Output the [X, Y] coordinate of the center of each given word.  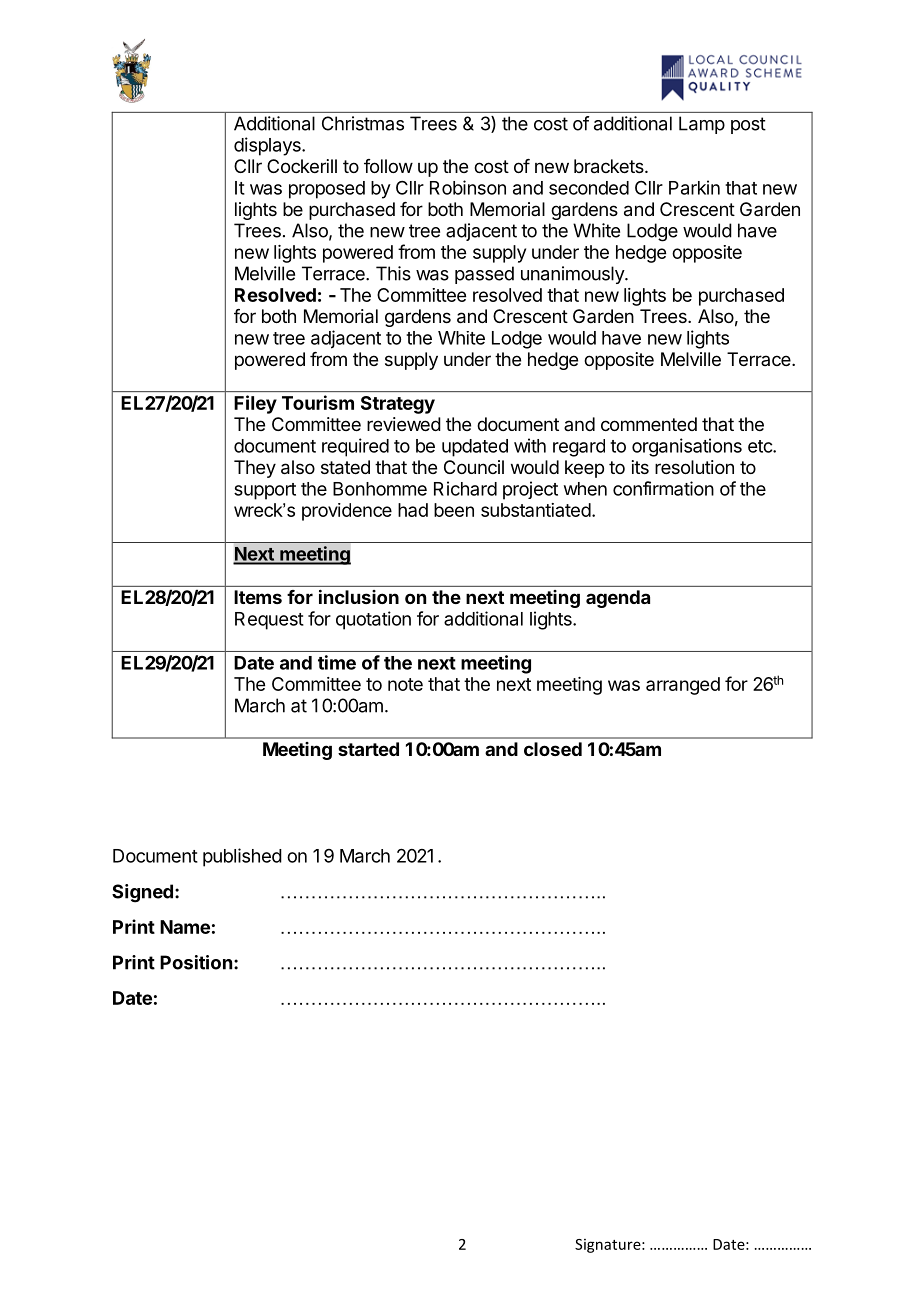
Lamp [702, 125]
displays [268, 146]
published [242, 857]
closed [553, 749]
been [454, 510]
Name [185, 927]
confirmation [663, 488]
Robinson [468, 187]
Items [258, 597]
